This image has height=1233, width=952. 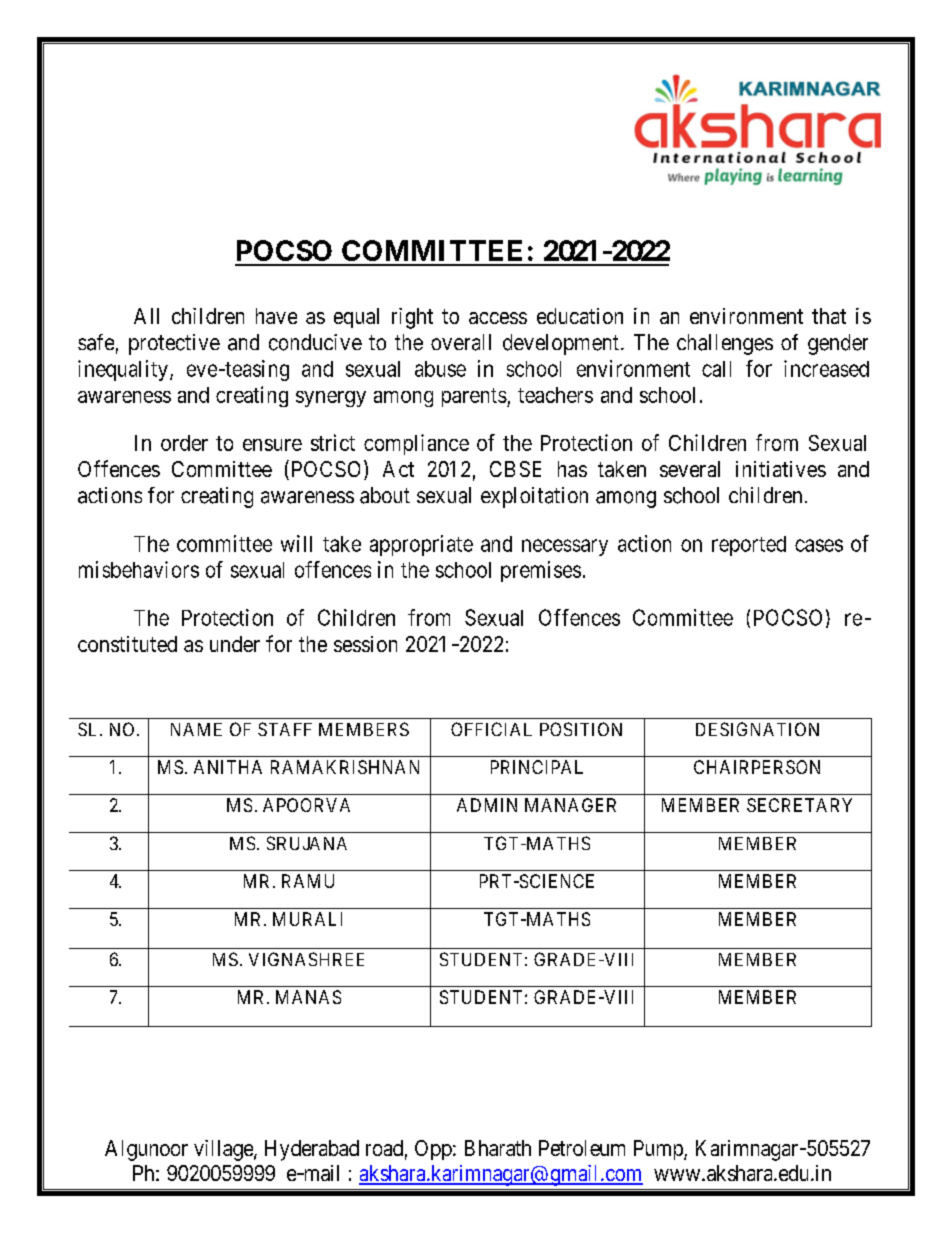 I want to click on Opp, so click(x=433, y=1150).
